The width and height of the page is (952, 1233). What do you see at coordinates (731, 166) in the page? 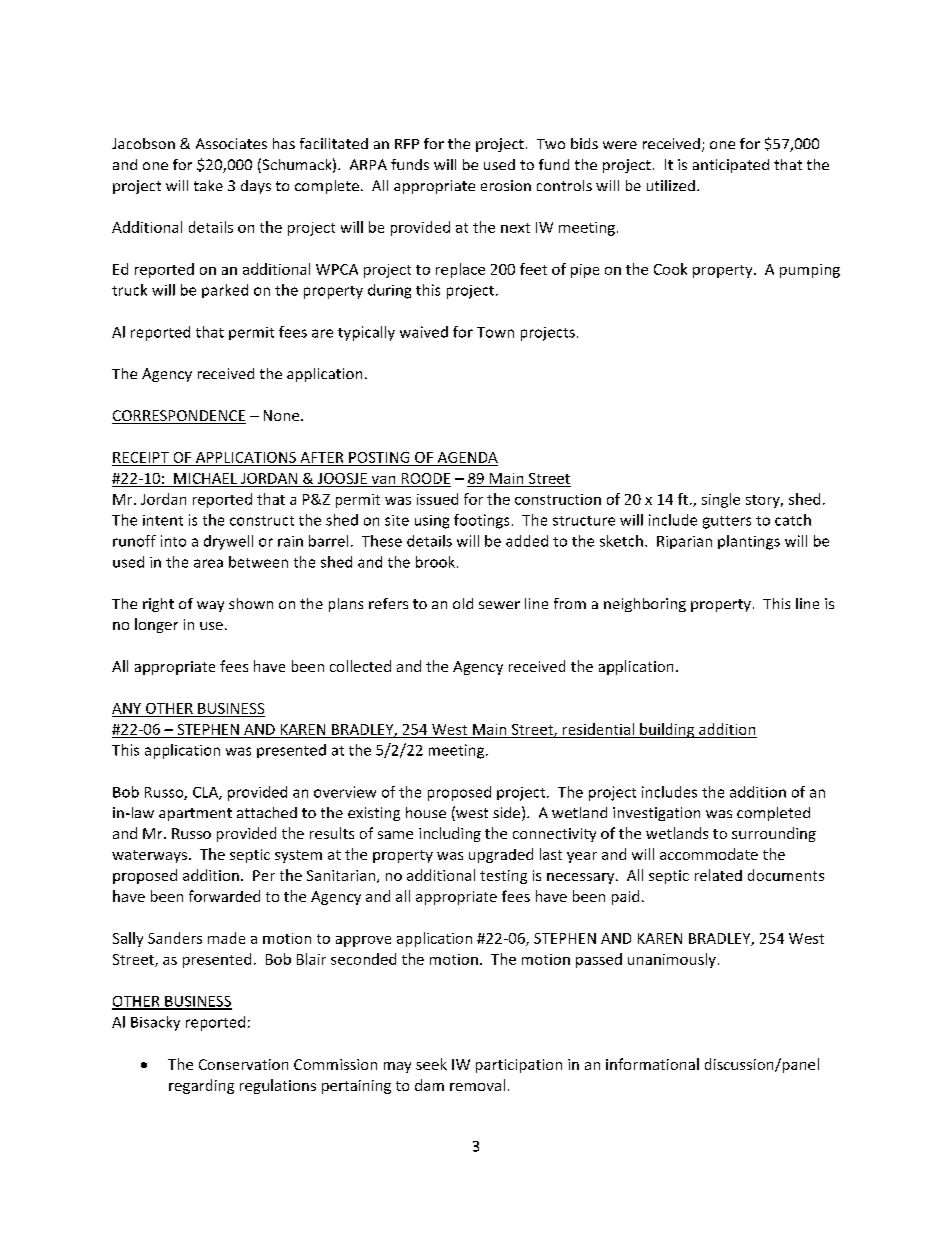
I see `anticipated` at bounding box center [731, 166].
